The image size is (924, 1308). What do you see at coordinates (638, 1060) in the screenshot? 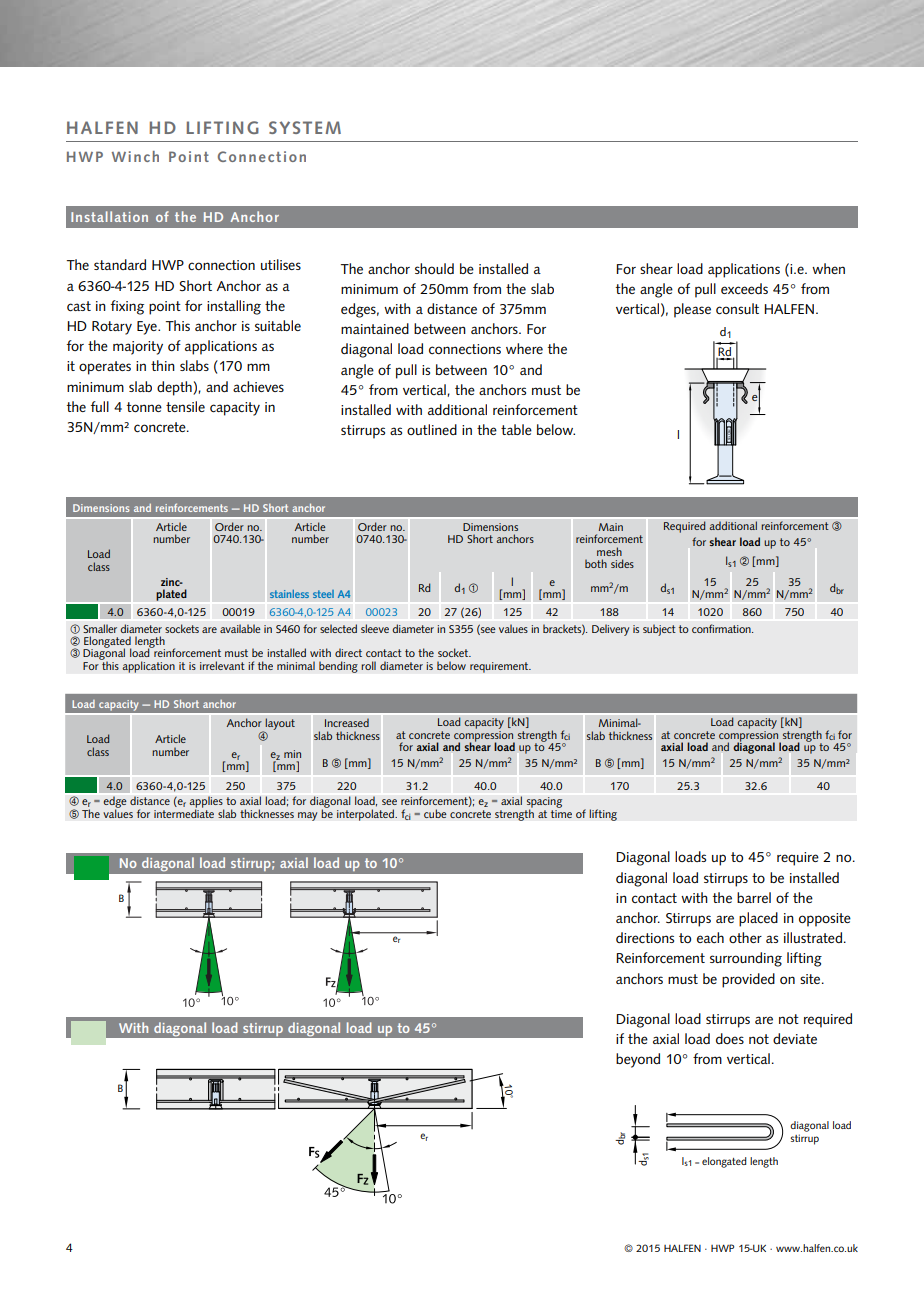
I see `beyond` at bounding box center [638, 1060].
